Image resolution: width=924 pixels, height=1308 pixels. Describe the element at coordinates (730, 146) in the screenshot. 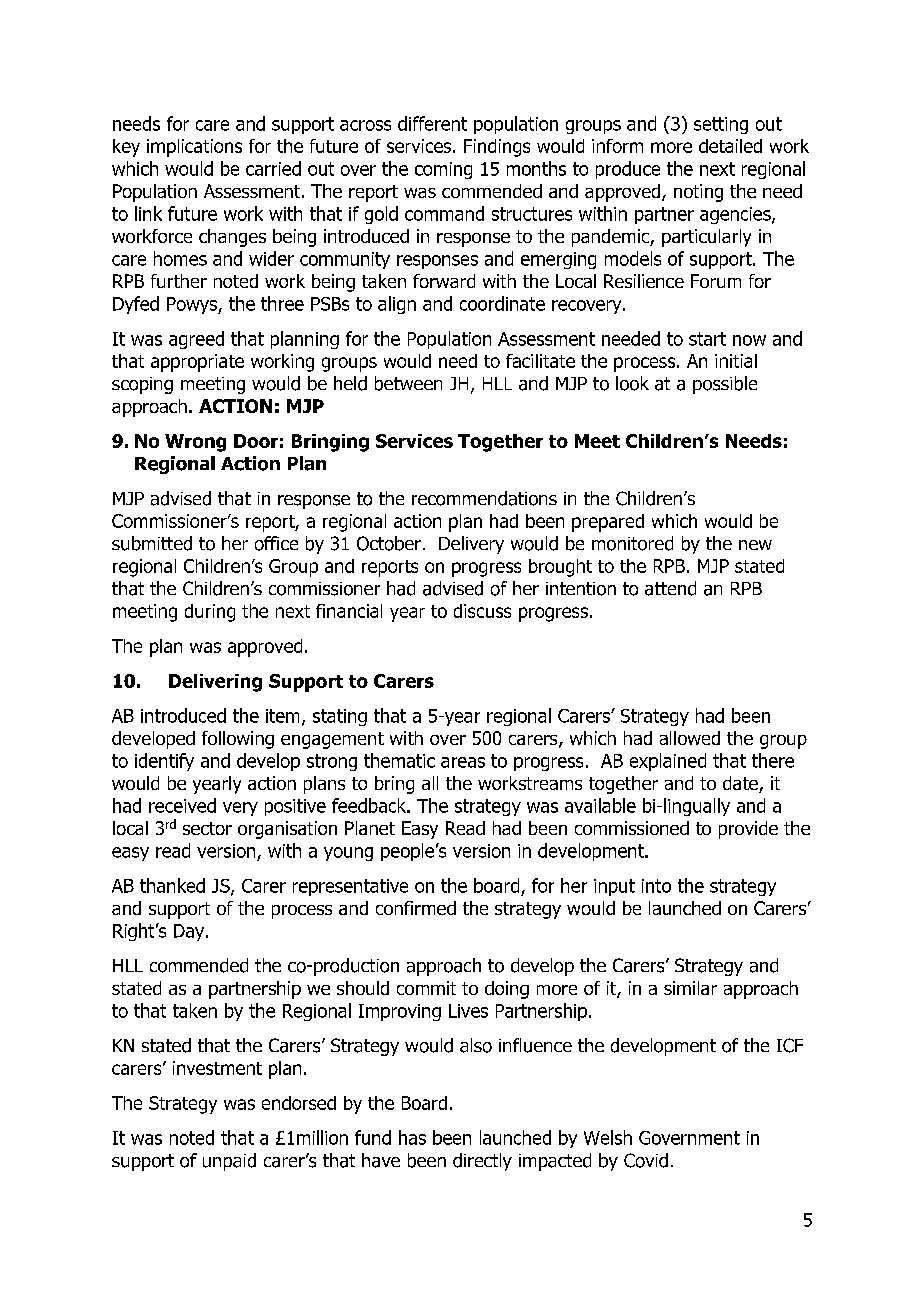

I see `detailed` at that location.
